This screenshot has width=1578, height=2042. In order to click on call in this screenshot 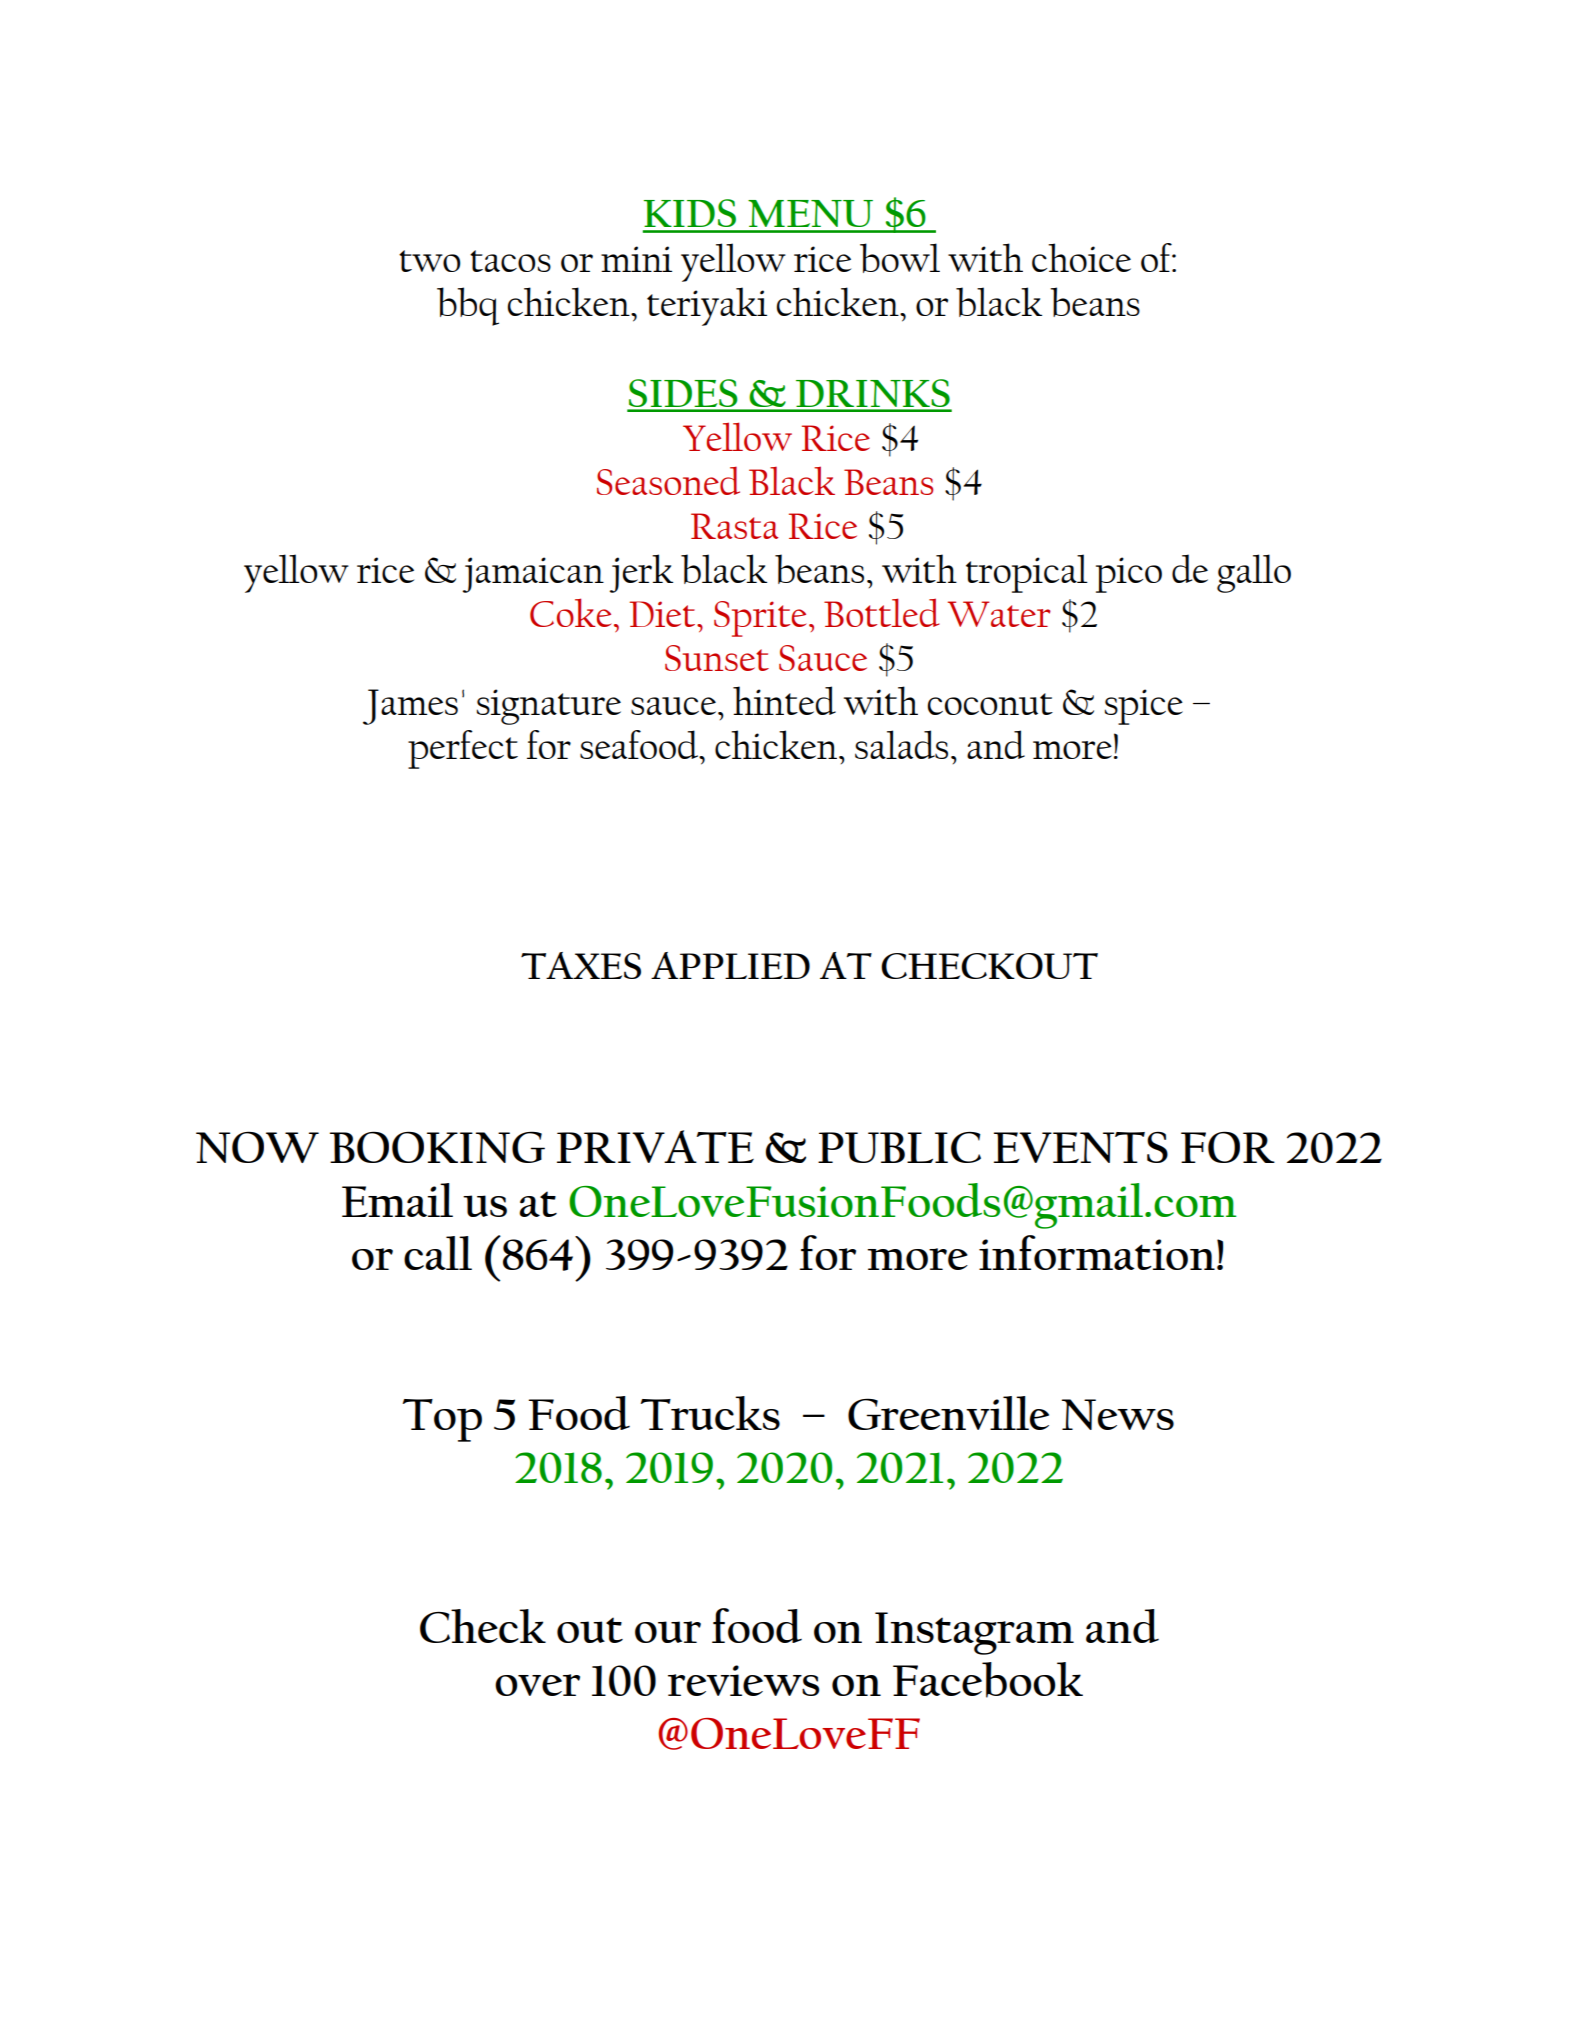, I will do `click(438, 1253)`.
